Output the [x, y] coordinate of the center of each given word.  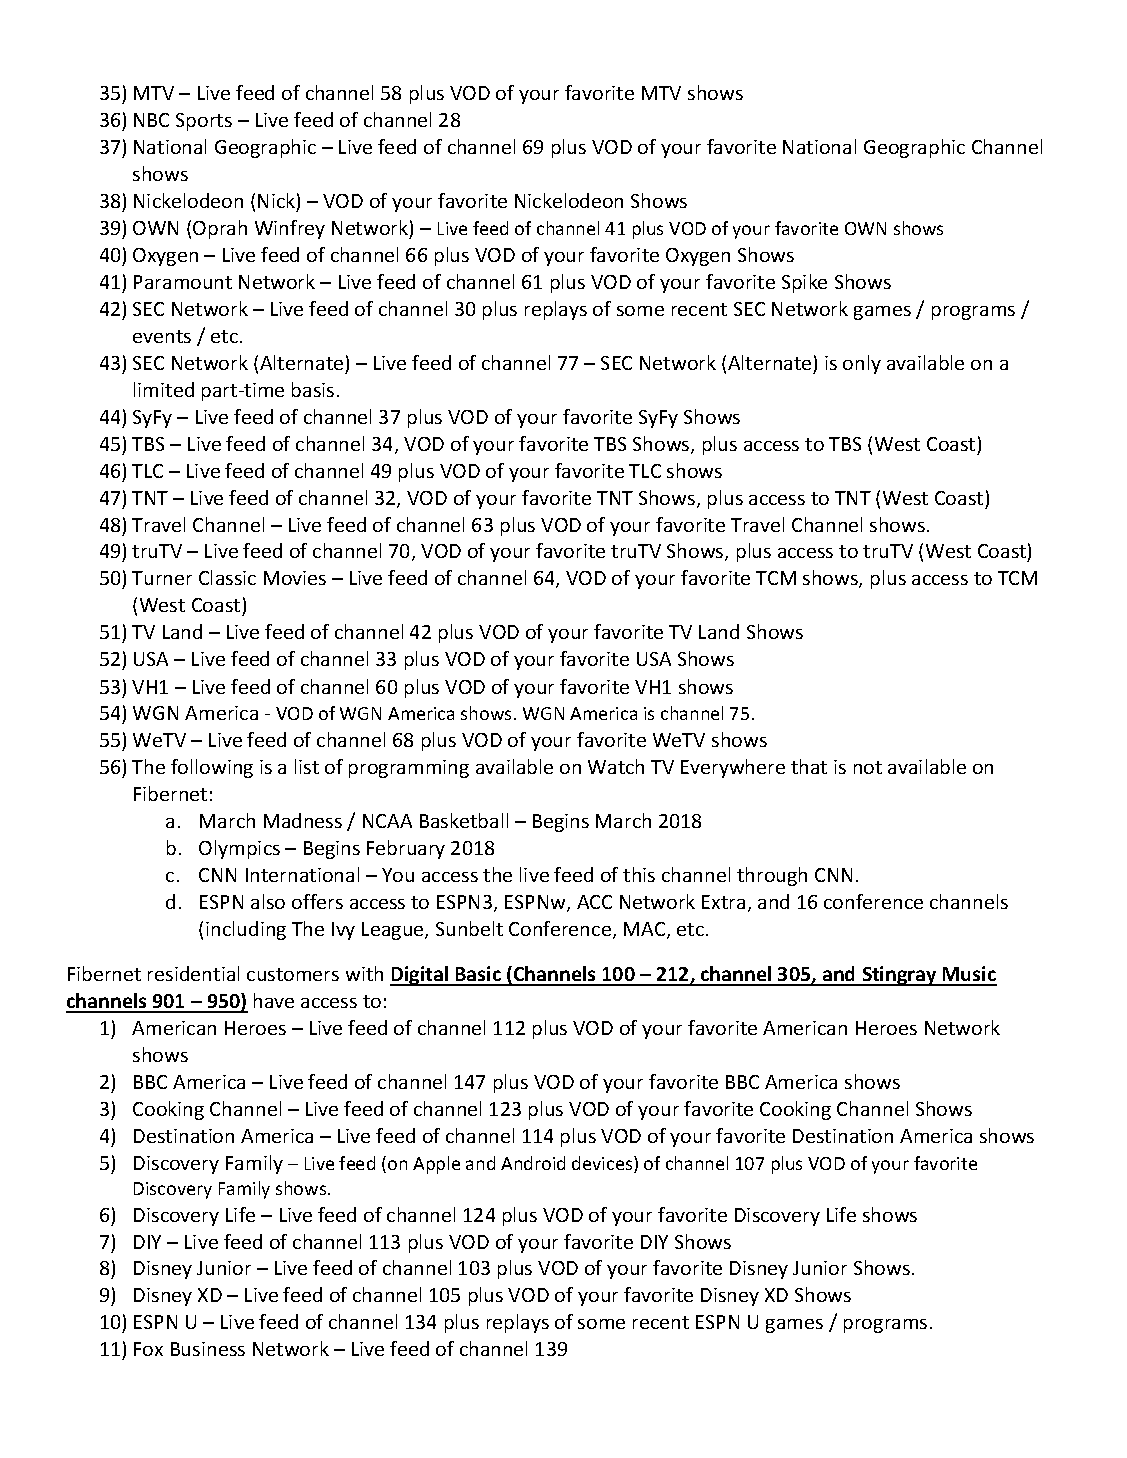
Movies [295, 578]
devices [603, 1164]
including [246, 930]
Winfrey [290, 229]
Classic [227, 577]
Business [208, 1349]
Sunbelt [469, 928]
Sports [204, 122]
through [772, 876]
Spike [804, 283]
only [862, 364]
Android [533, 1163]
